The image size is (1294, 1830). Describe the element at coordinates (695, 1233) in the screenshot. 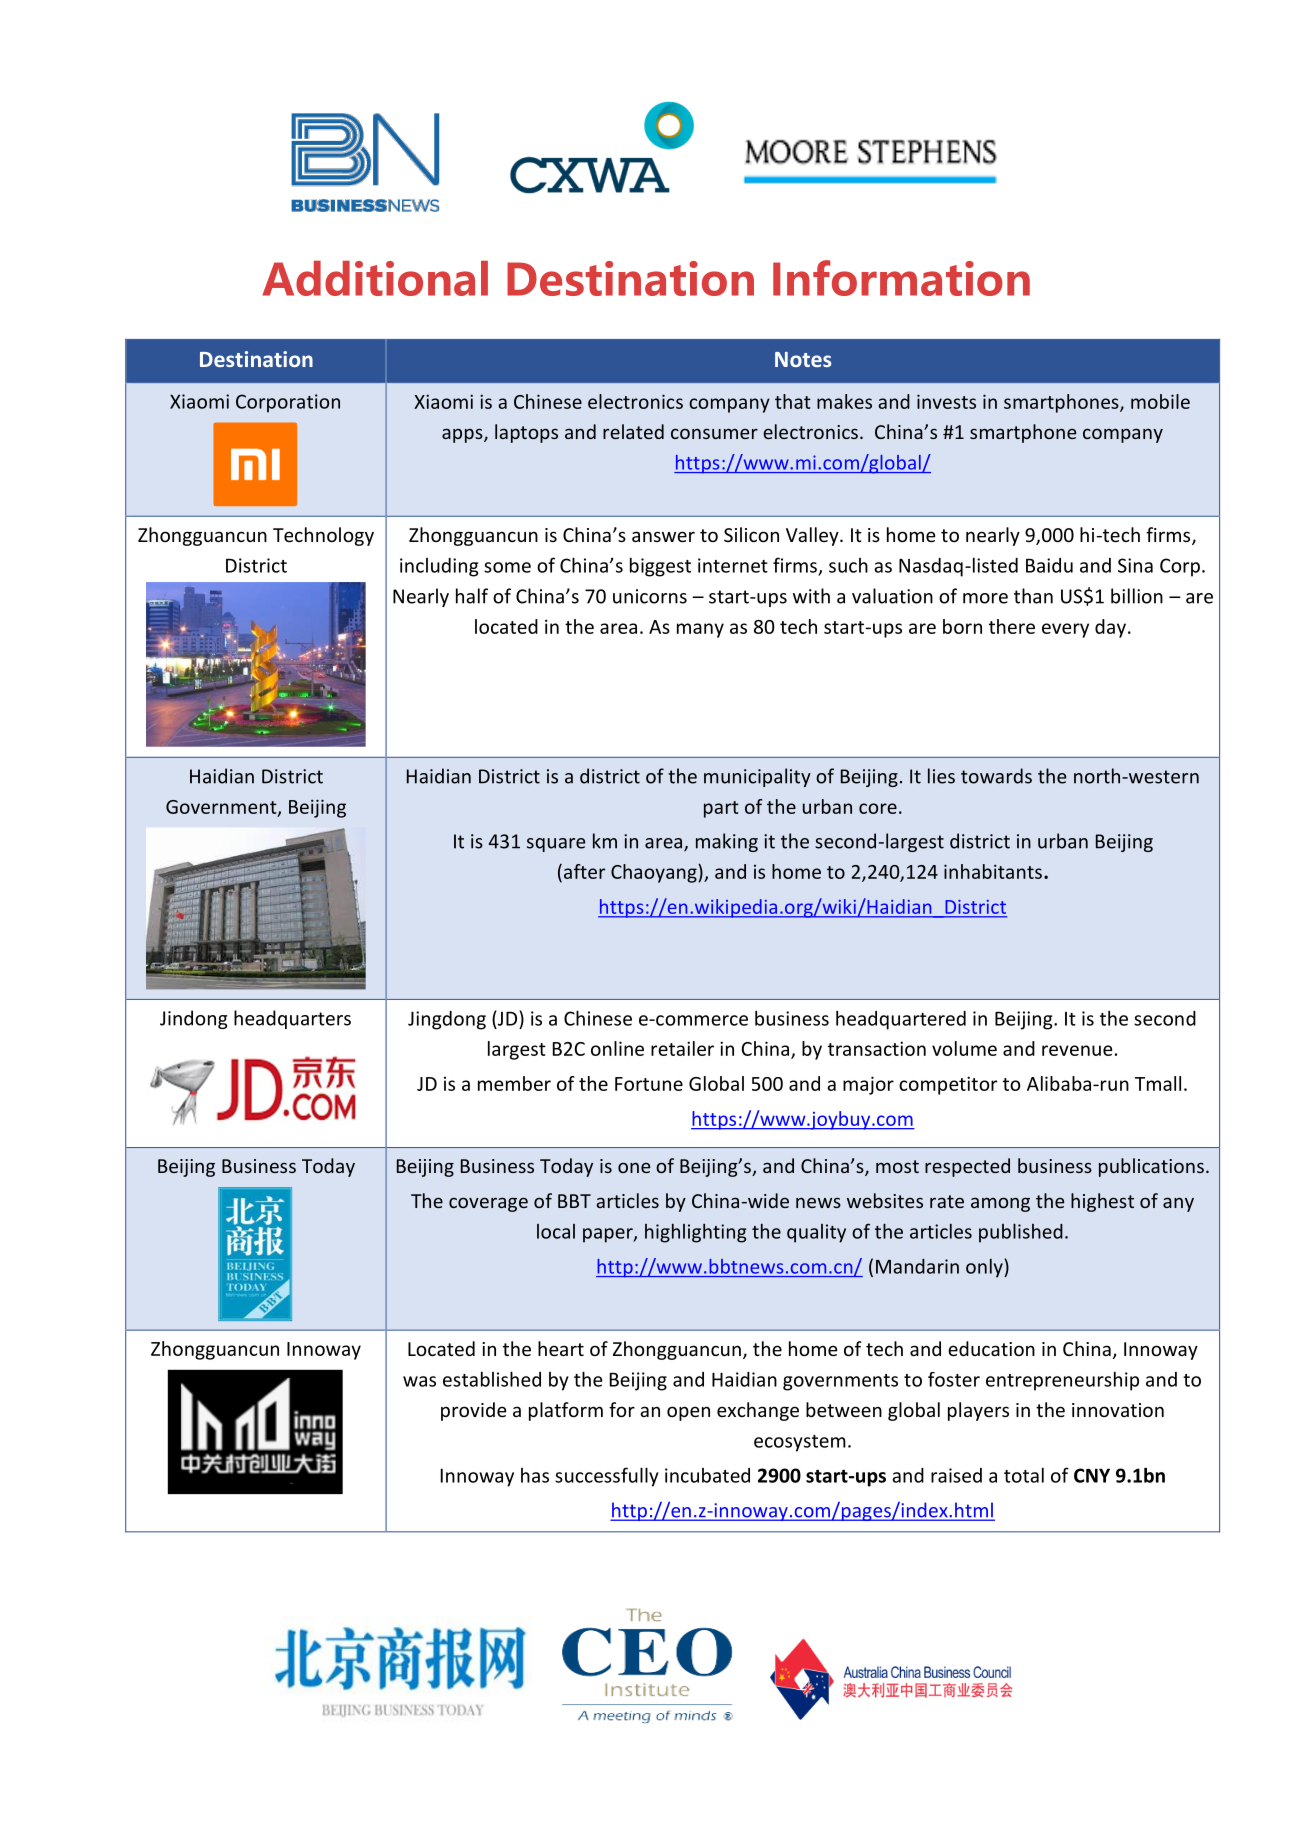

I see `highlighting` at that location.
